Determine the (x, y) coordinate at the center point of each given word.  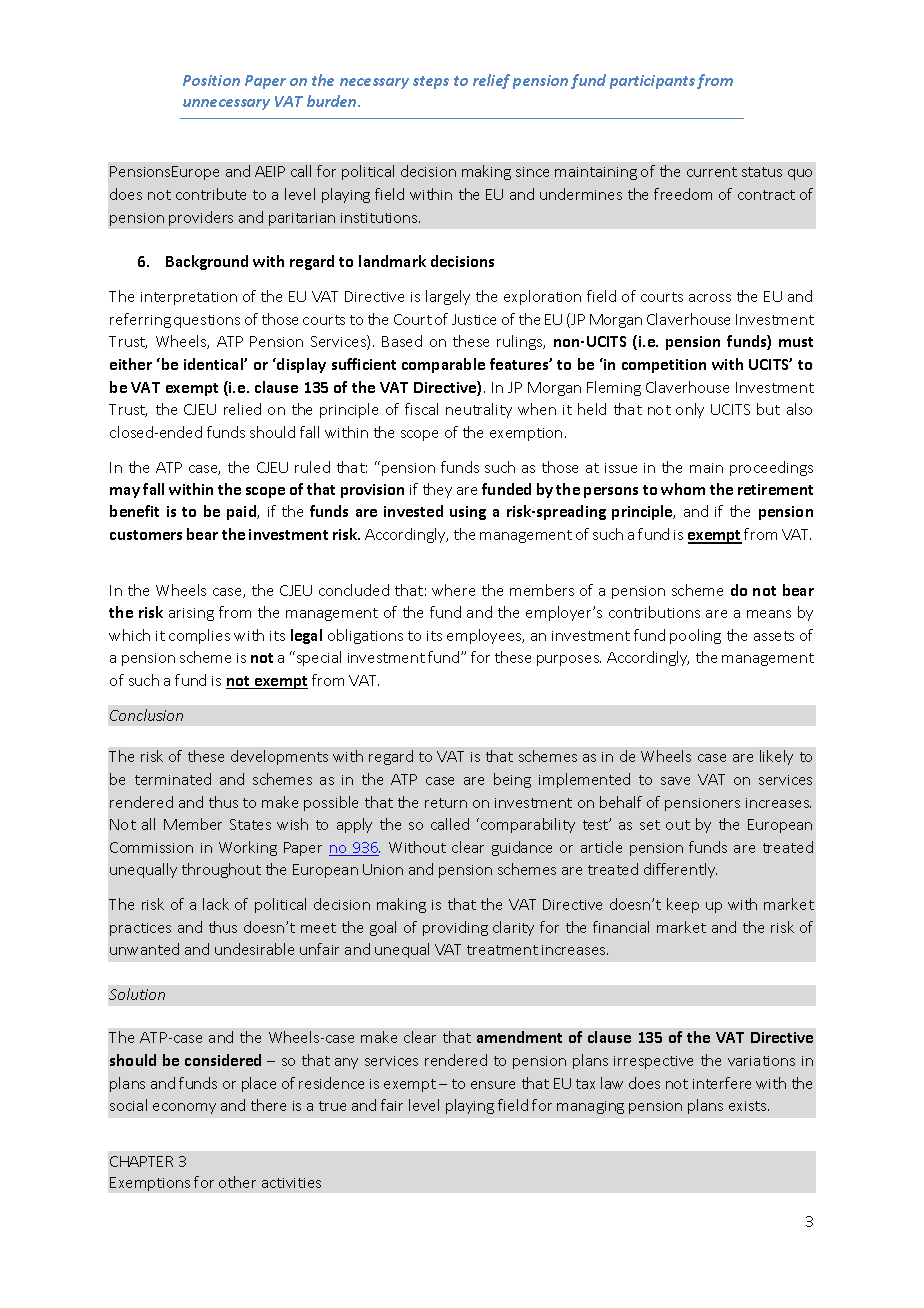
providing (455, 928)
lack (216, 904)
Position (211, 80)
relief (491, 81)
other (237, 1182)
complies (199, 636)
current (712, 172)
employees (485, 636)
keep (683, 905)
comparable (443, 365)
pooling (695, 636)
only (690, 410)
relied (242, 409)
